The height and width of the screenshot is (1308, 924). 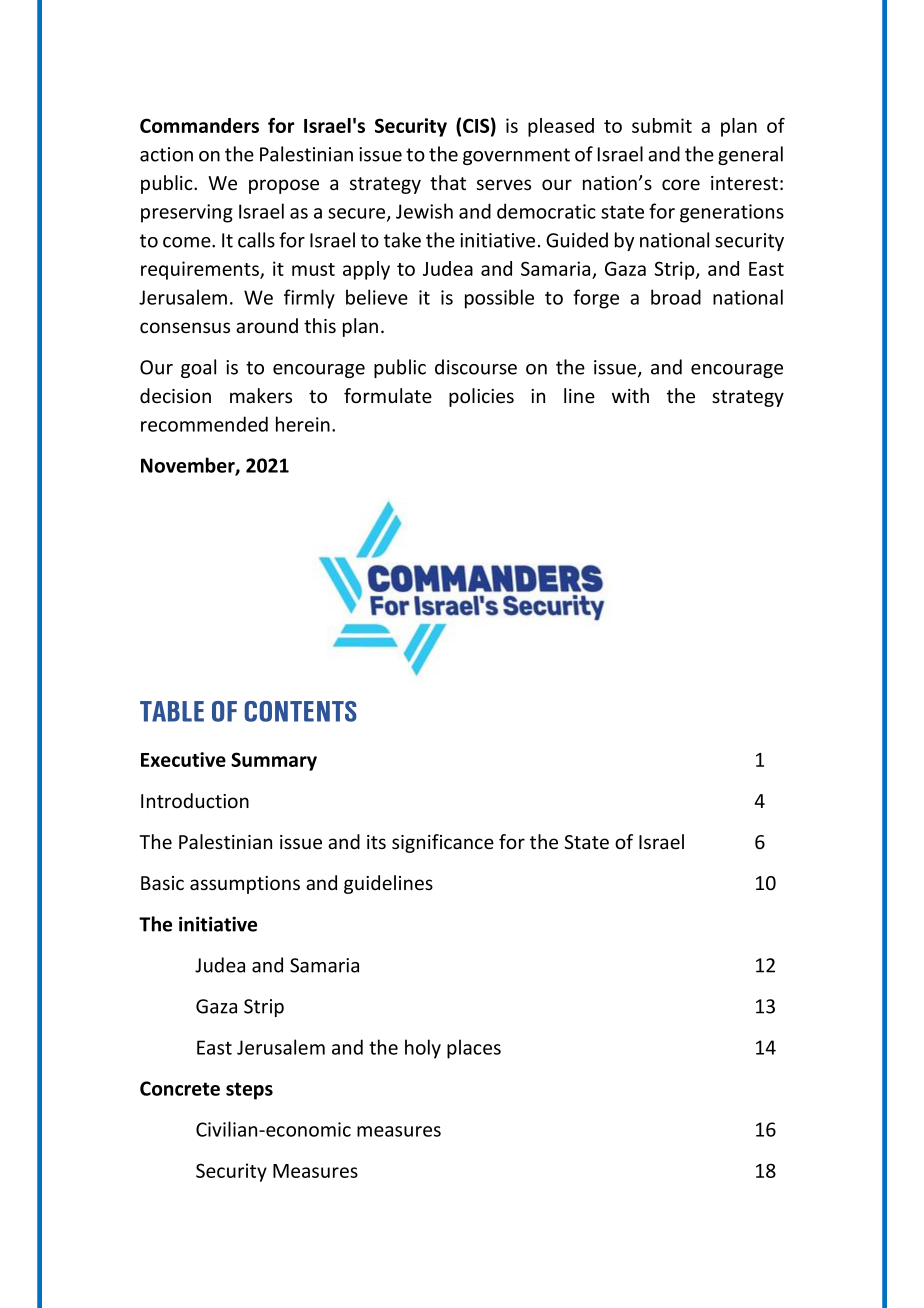 What do you see at coordinates (448, 182) in the screenshot?
I see `that` at bounding box center [448, 182].
